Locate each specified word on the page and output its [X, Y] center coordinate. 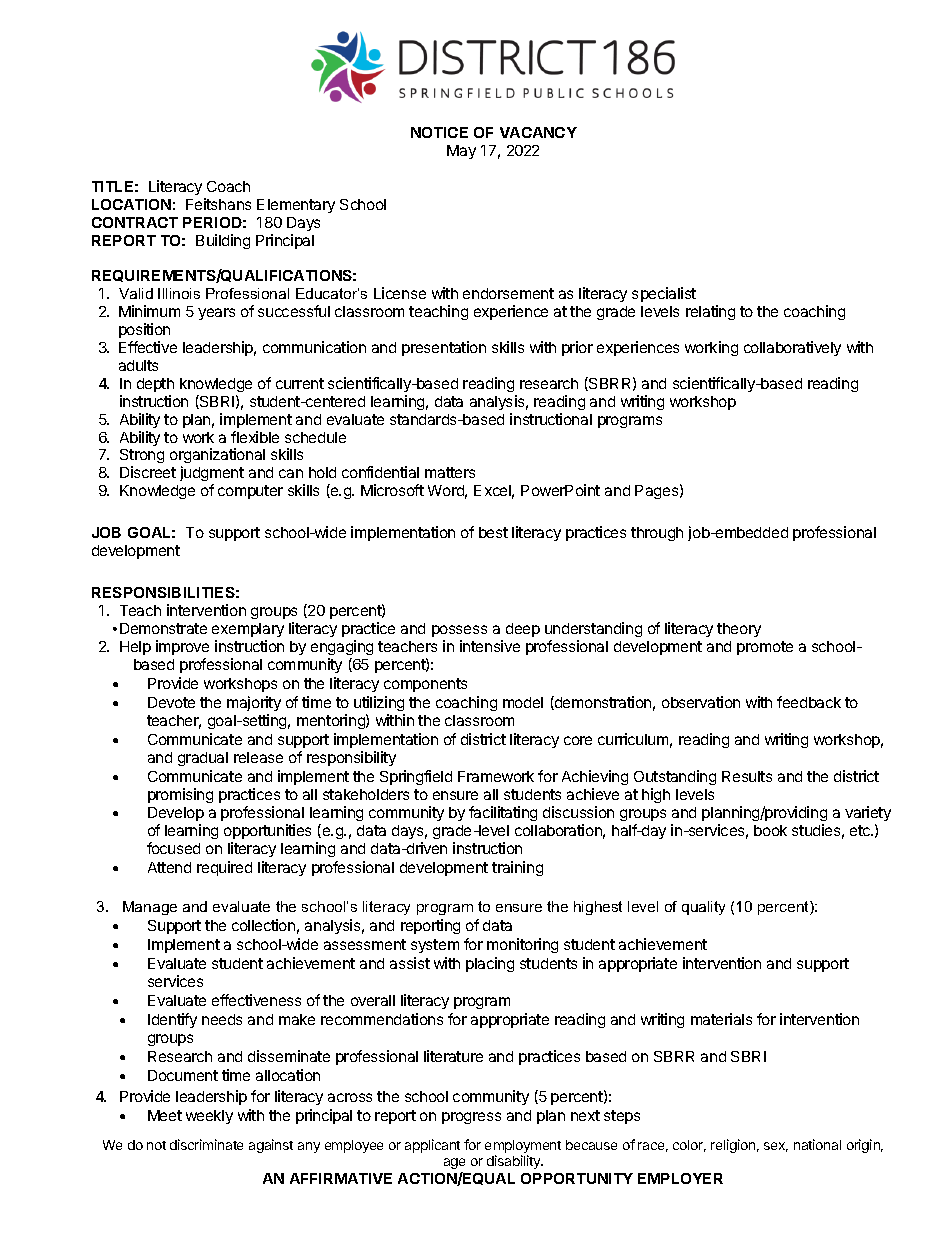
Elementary [296, 206]
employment [523, 1148]
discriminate [206, 1144]
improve [182, 647]
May [461, 152]
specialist [664, 294]
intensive [490, 646]
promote [765, 648]
